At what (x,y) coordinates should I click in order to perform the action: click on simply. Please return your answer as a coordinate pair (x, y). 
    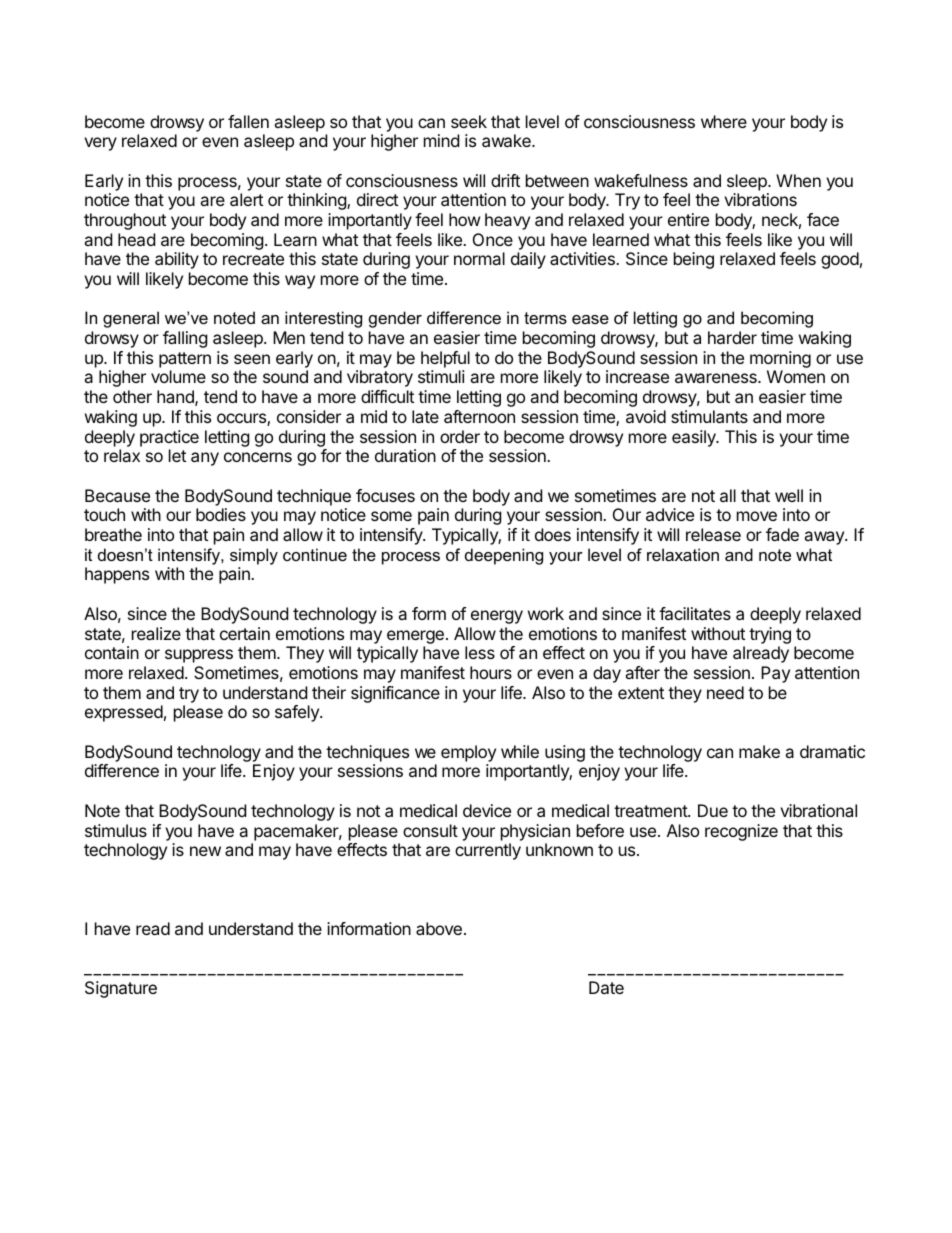
    Looking at the image, I should click on (254, 556).
